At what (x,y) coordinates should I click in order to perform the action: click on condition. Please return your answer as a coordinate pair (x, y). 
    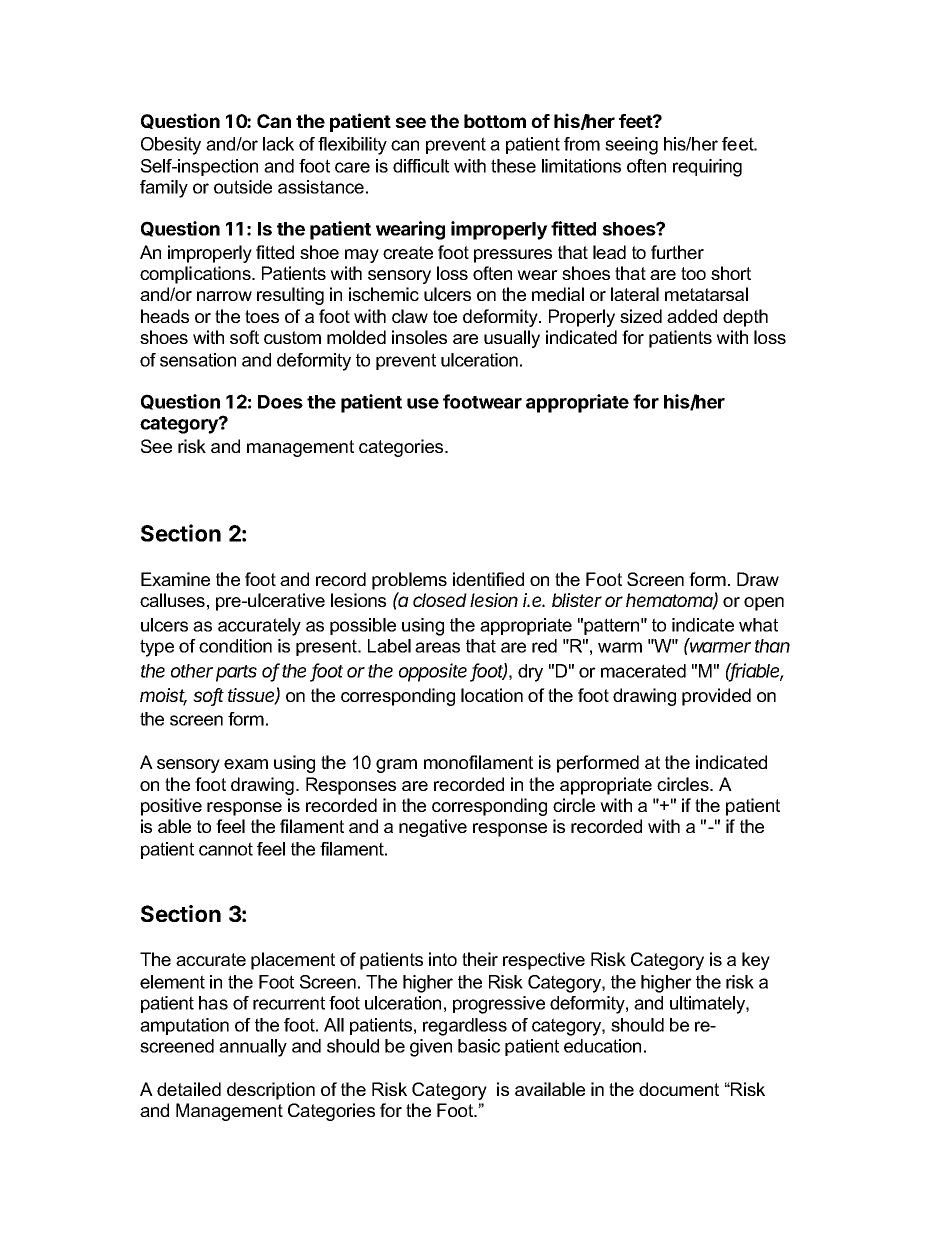
    Looking at the image, I should click on (235, 646).
